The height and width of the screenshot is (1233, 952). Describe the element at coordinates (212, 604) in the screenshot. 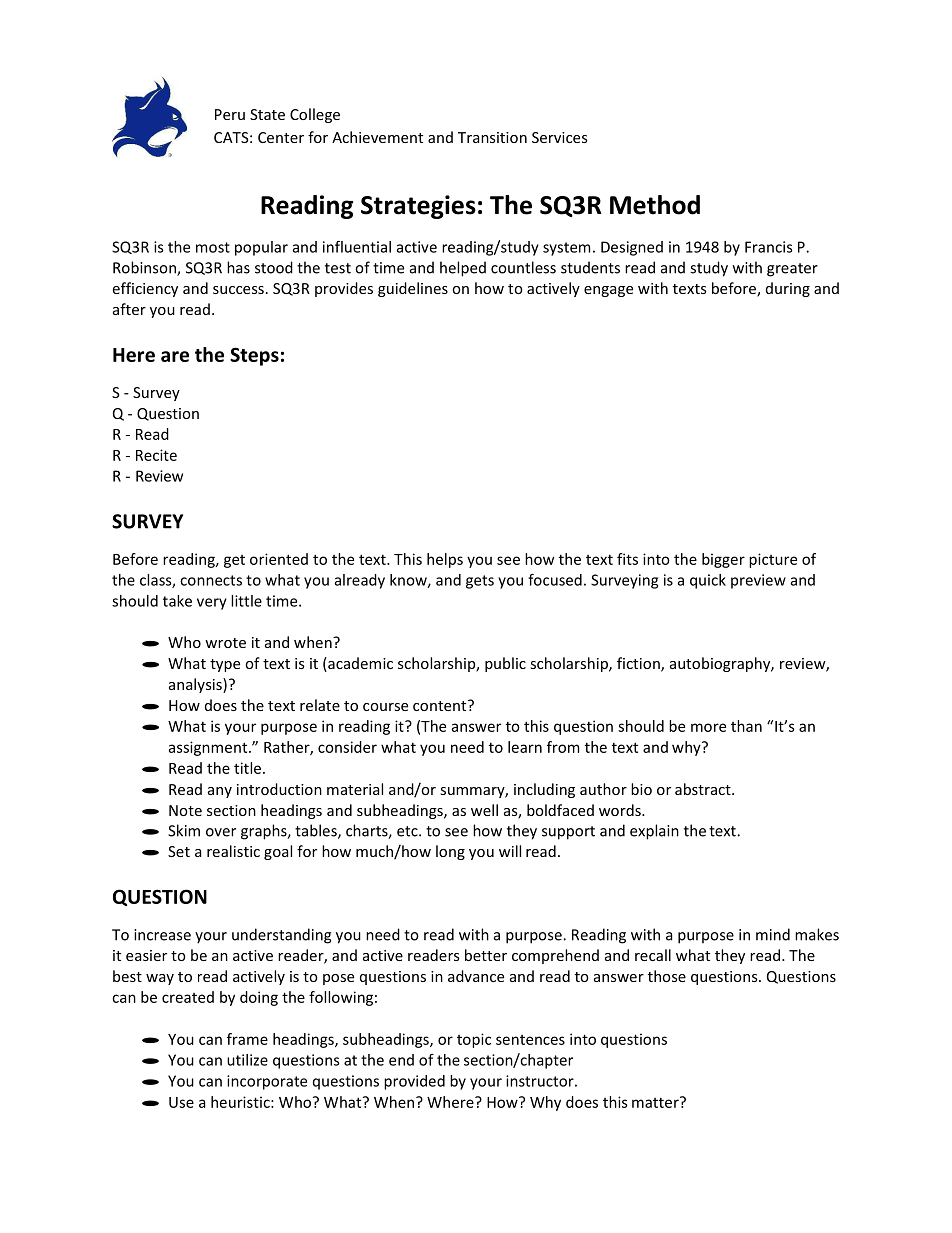

I see `very` at that location.
